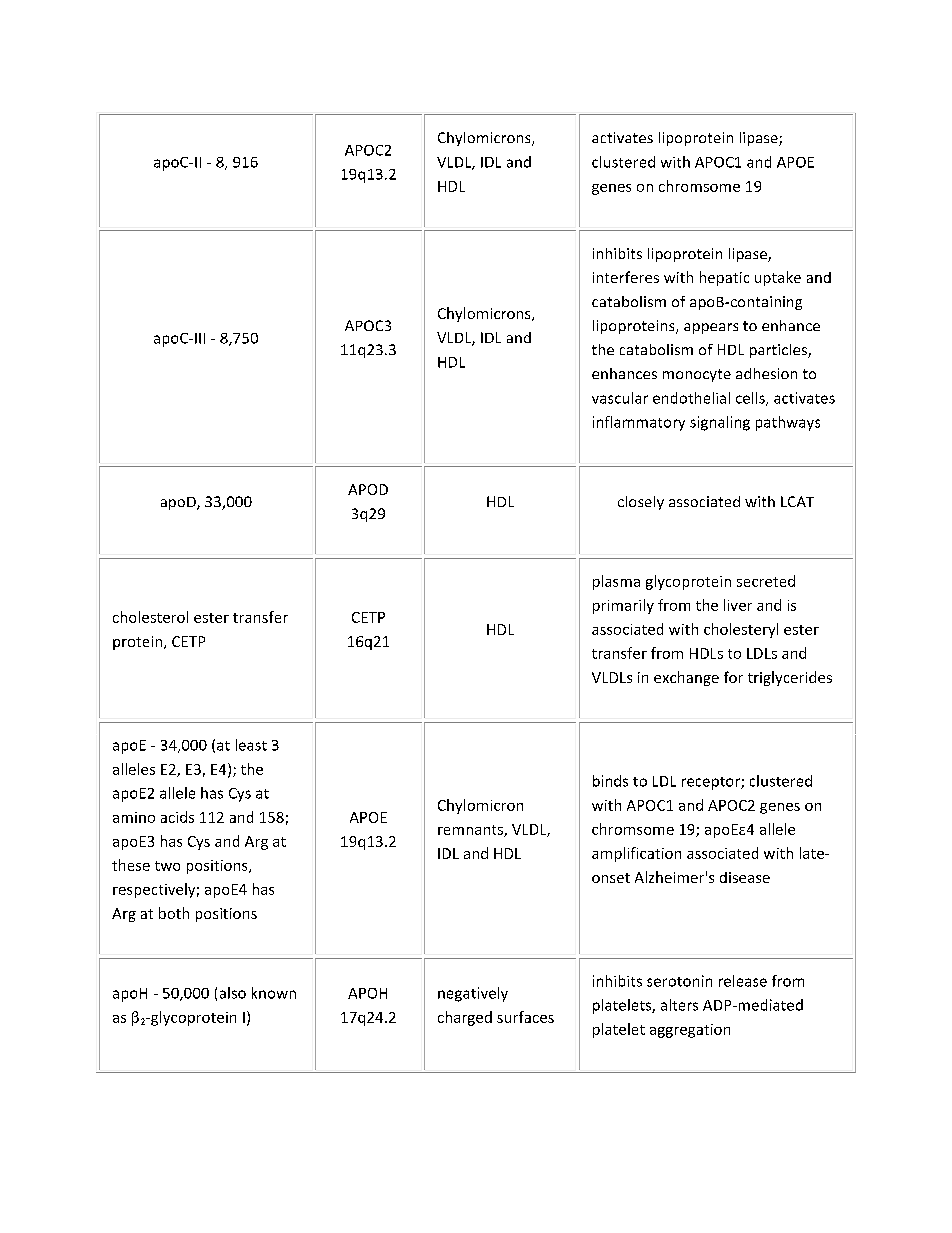 This screenshot has width=952, height=1233. What do you see at coordinates (251, 745) in the screenshot?
I see `least` at bounding box center [251, 745].
